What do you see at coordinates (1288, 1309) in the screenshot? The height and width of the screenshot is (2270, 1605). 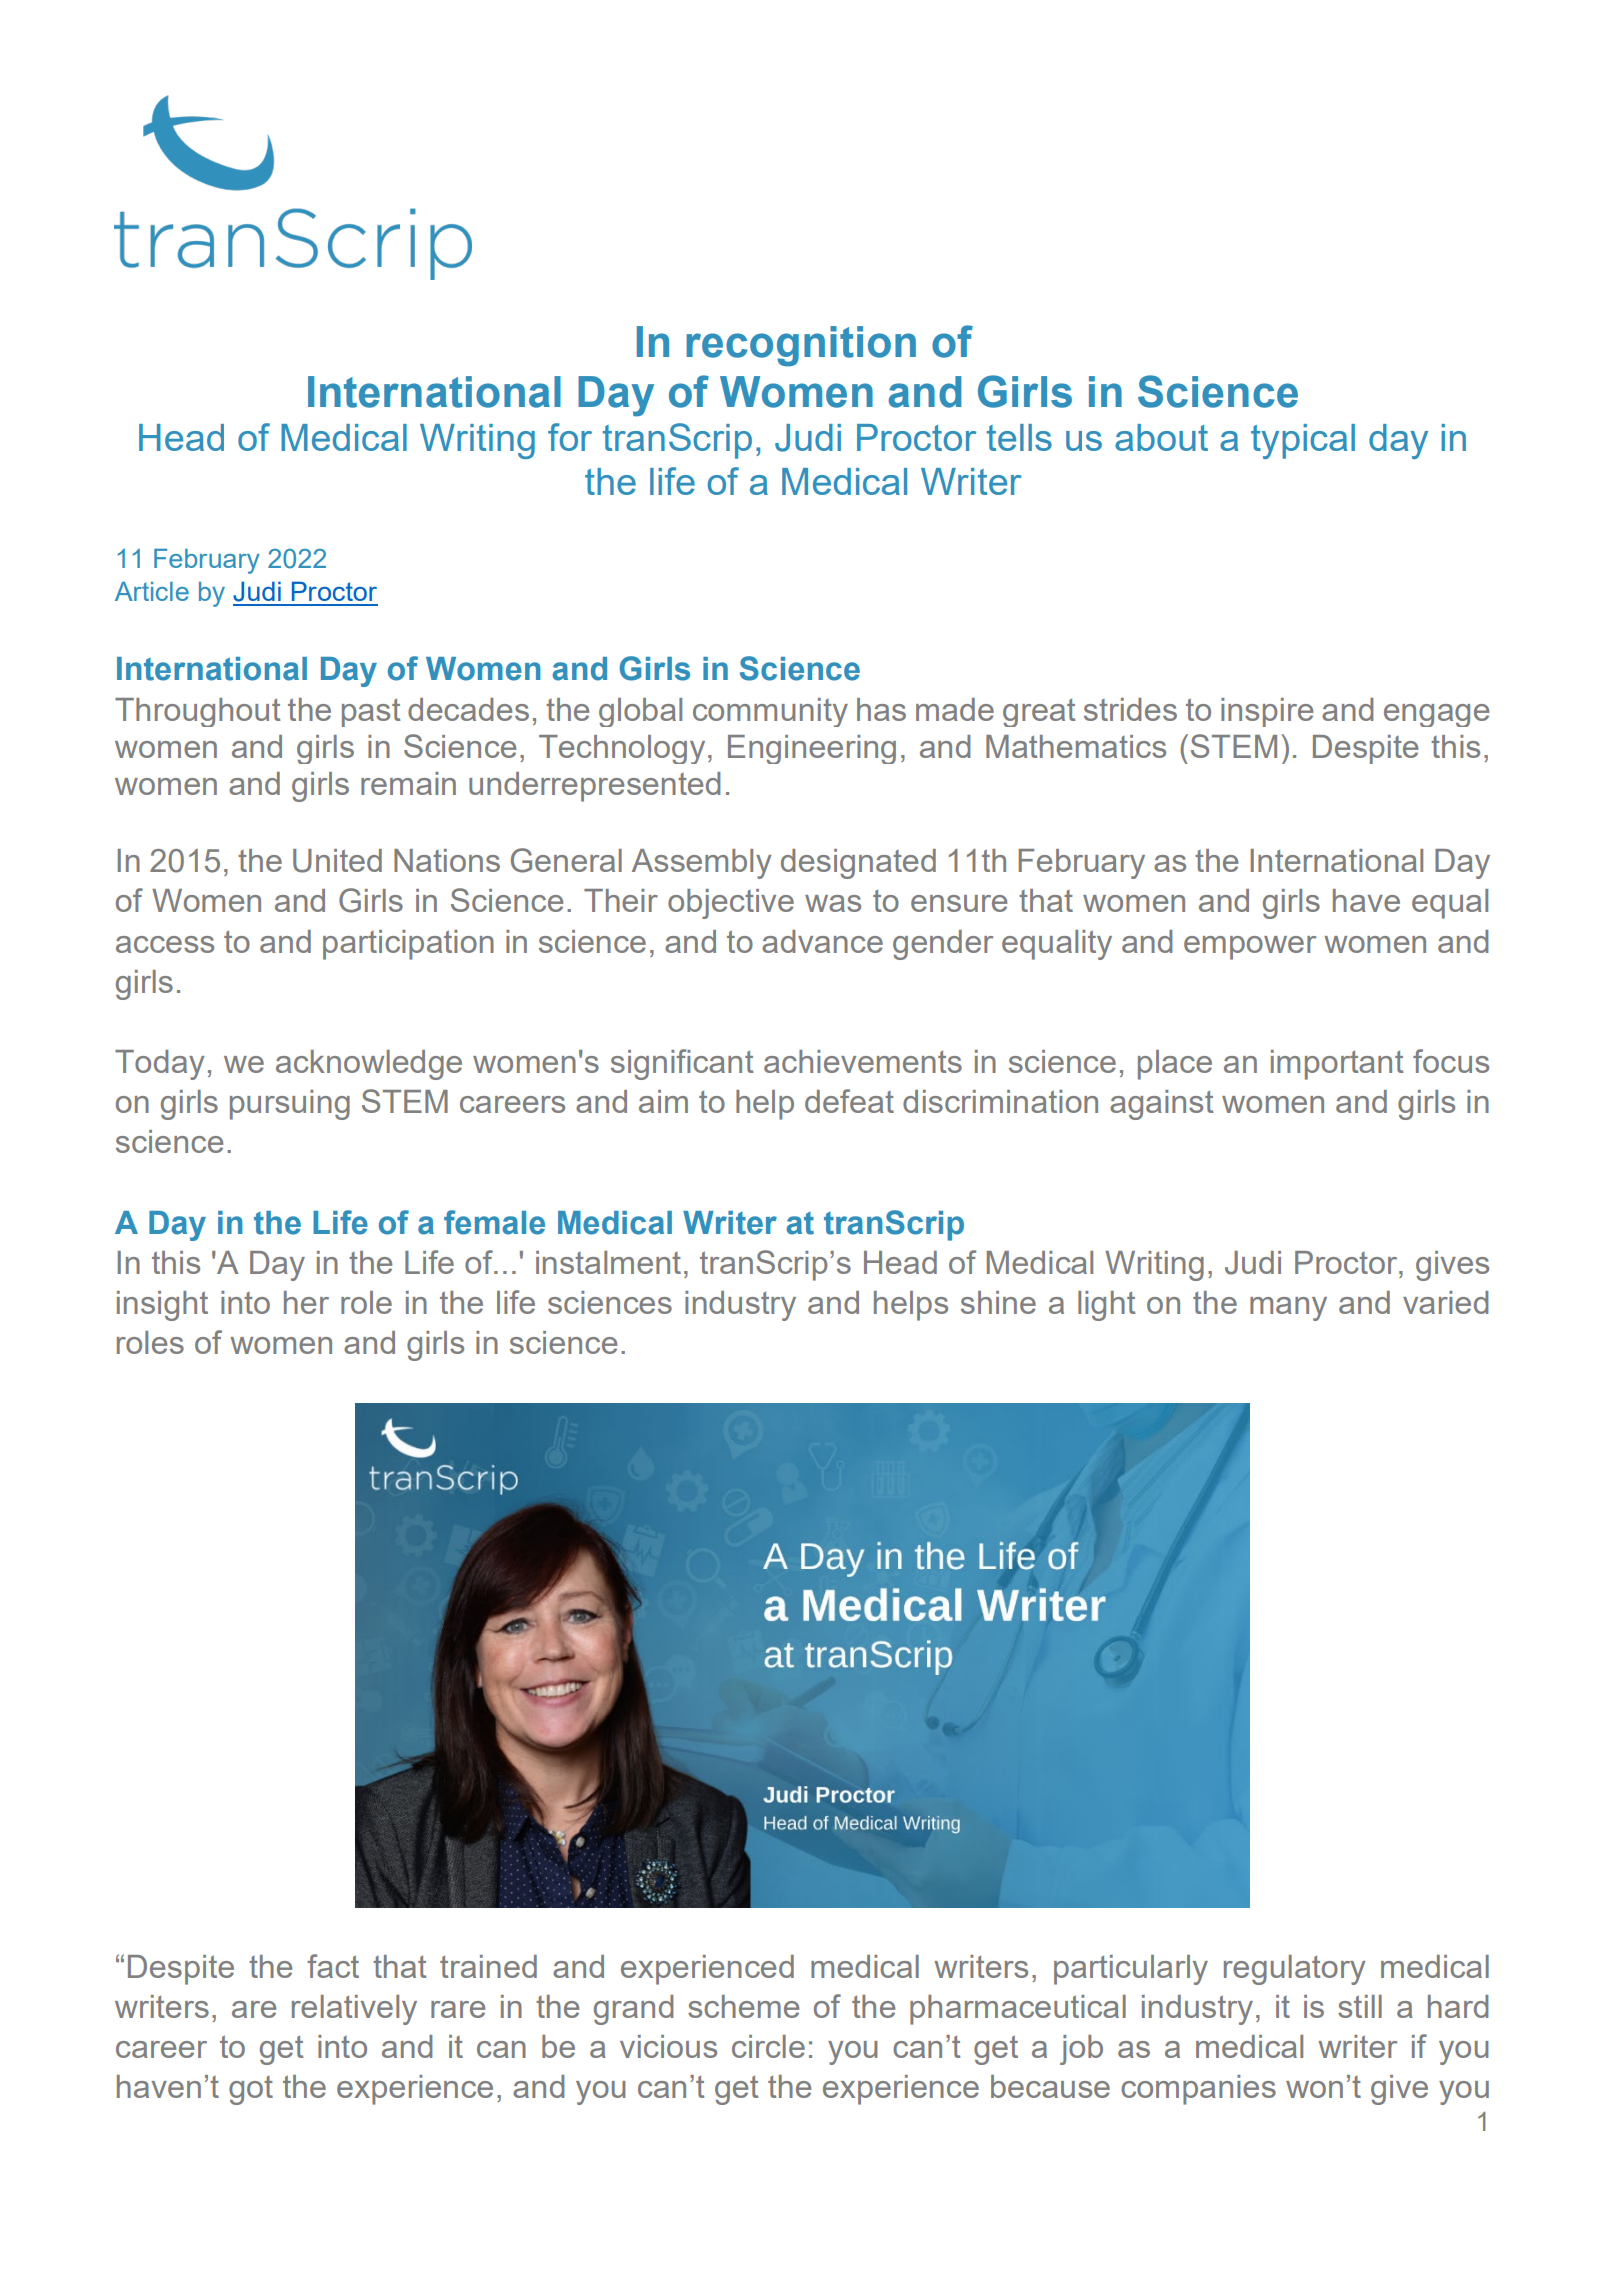 I see `many` at bounding box center [1288, 1309].
